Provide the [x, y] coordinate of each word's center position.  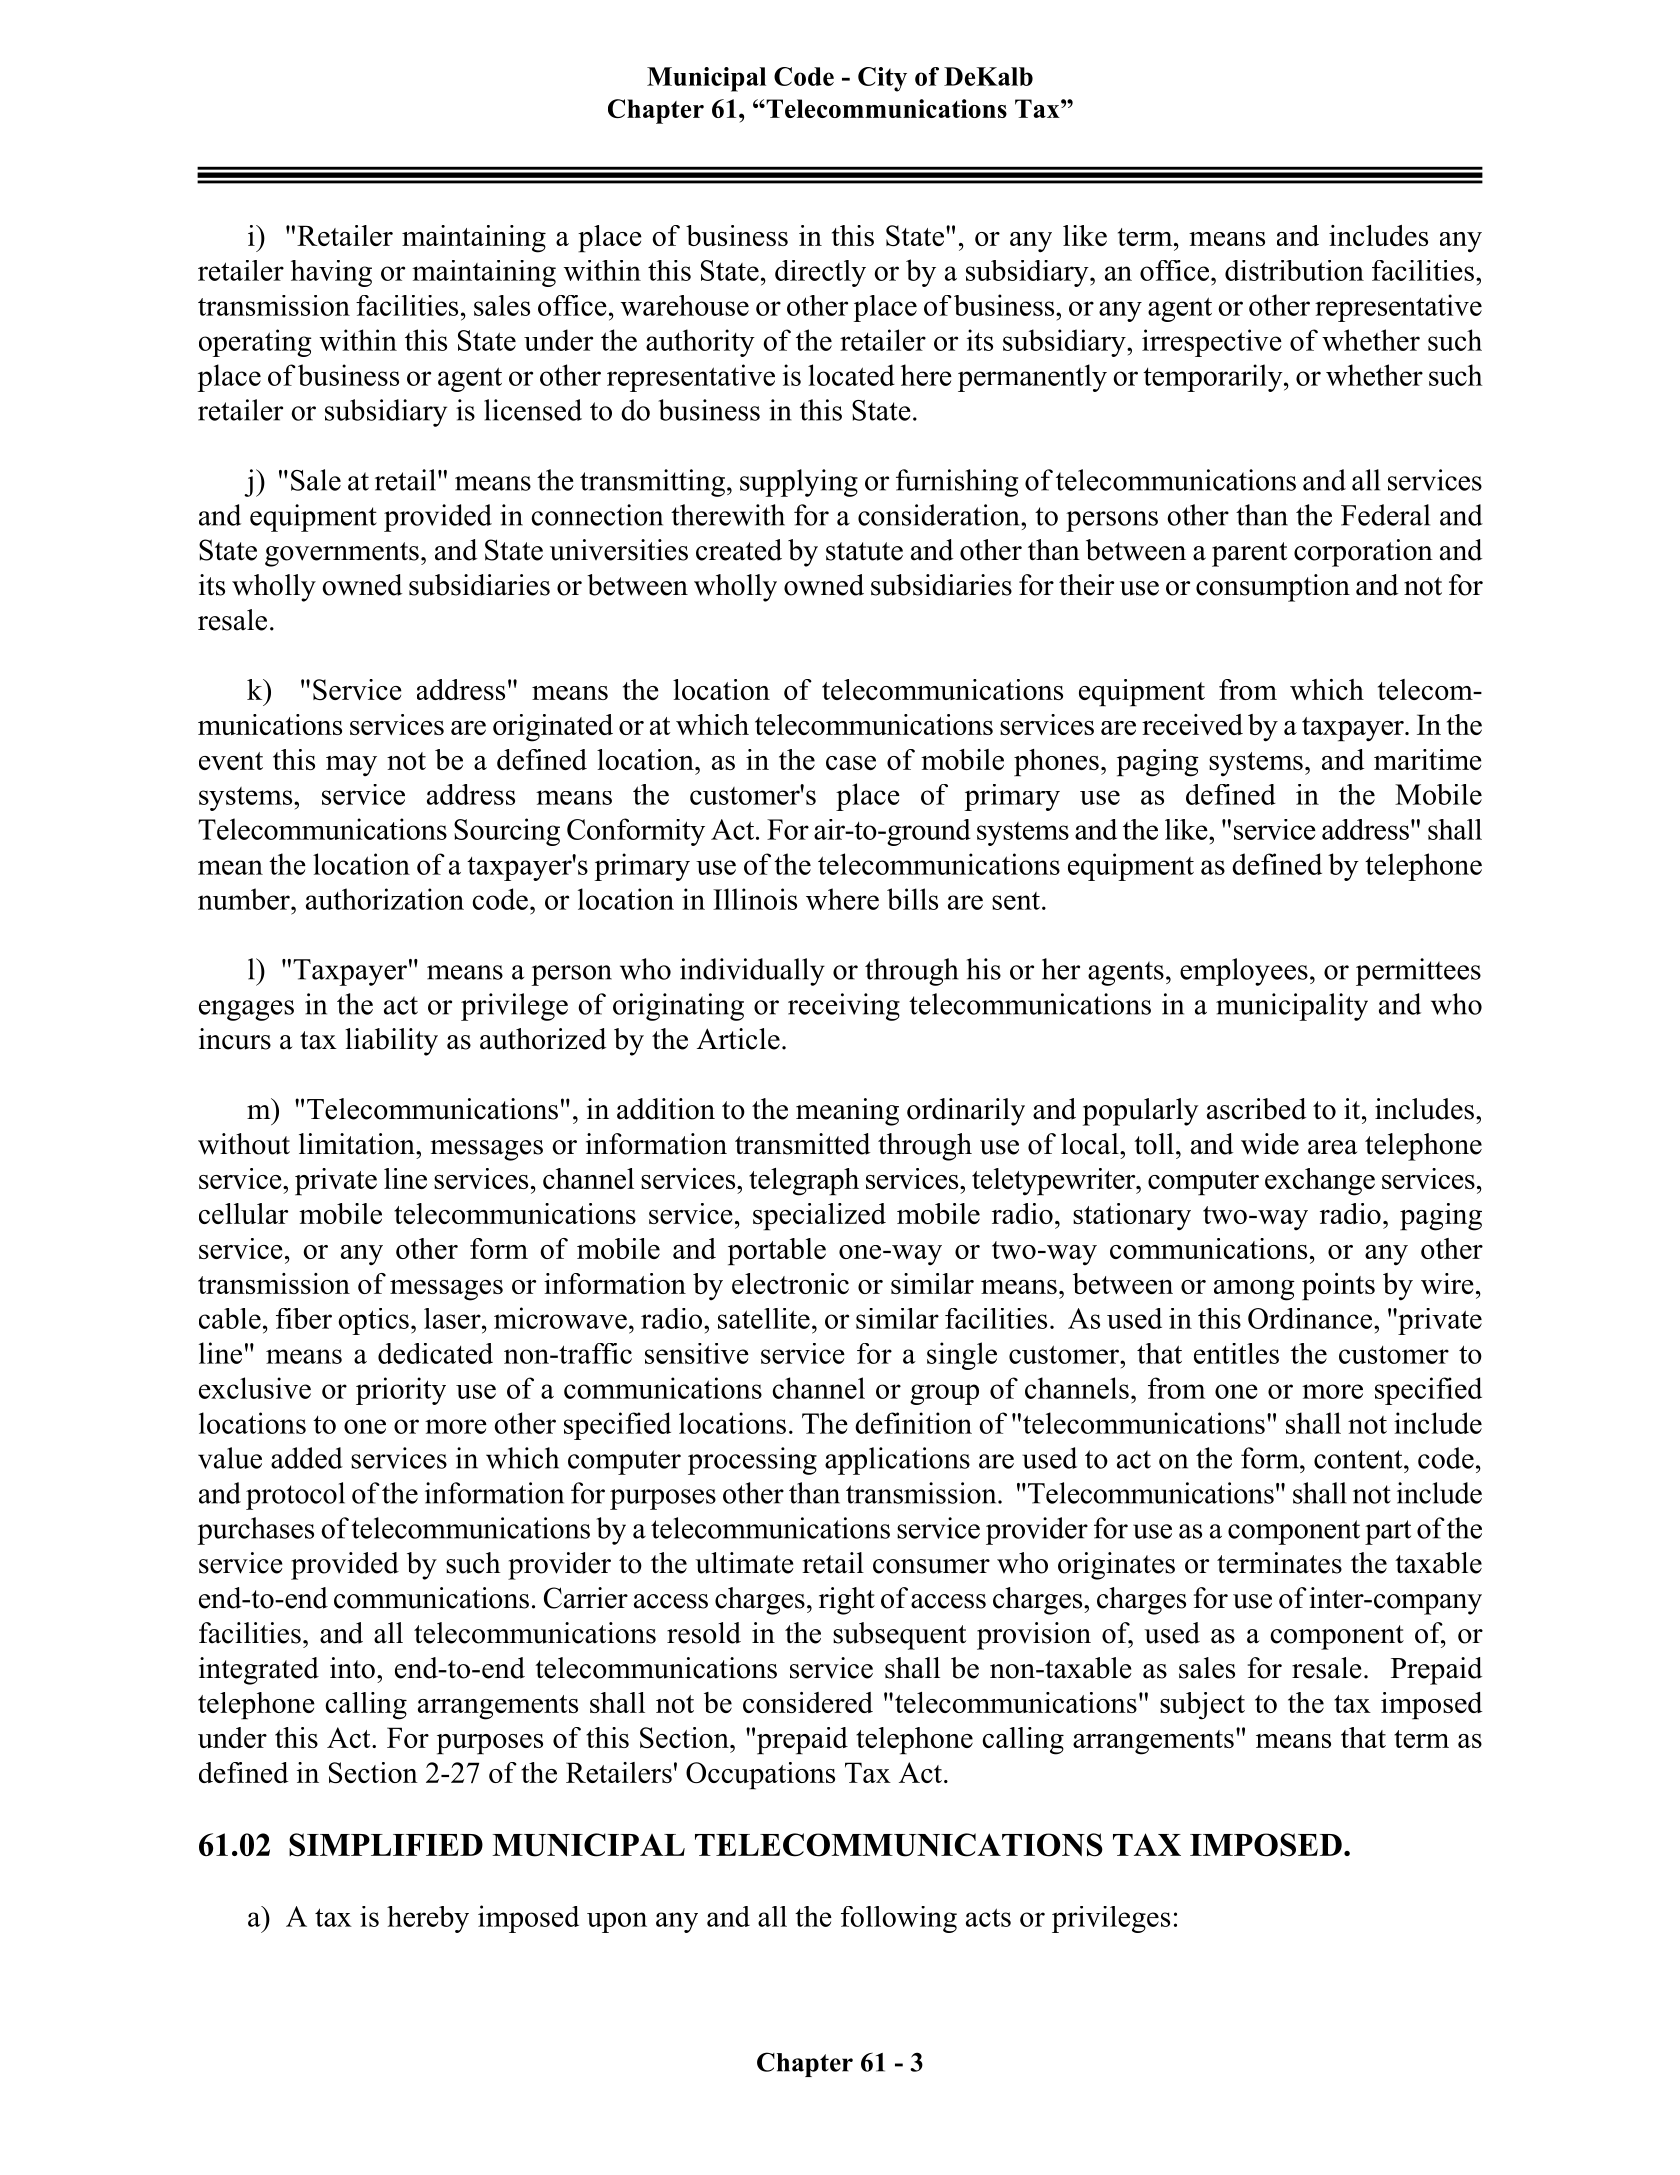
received [1192, 724]
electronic [790, 1283]
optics [374, 1321]
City [882, 79]
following [899, 1919]
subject [1202, 1706]
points [1338, 1287]
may [351, 766]
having [331, 273]
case [851, 763]
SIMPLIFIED [386, 1845]
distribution [1294, 270]
